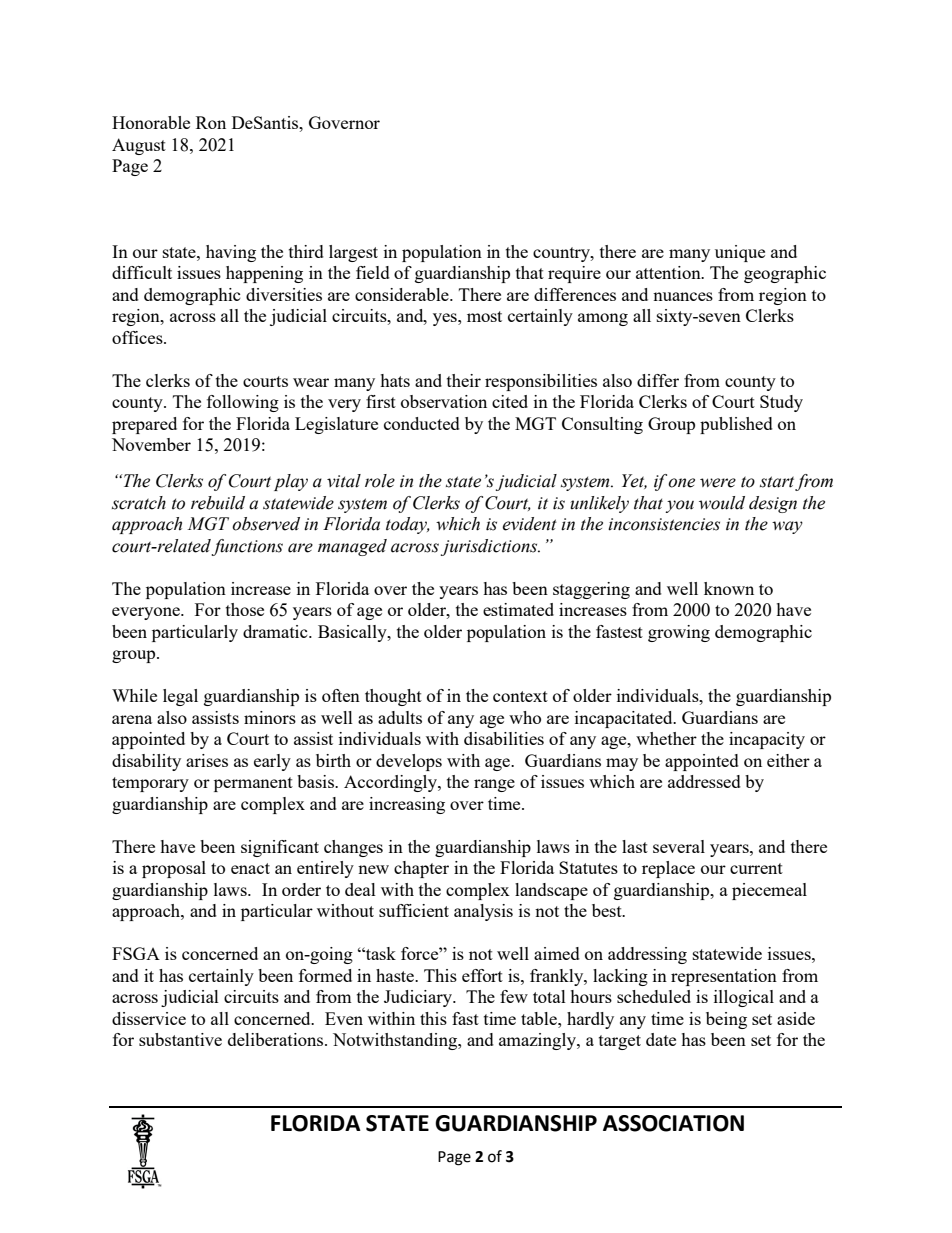 This screenshot has height=1233, width=952. Describe the element at coordinates (211, 122) in the screenshot. I see `Ron` at that location.
